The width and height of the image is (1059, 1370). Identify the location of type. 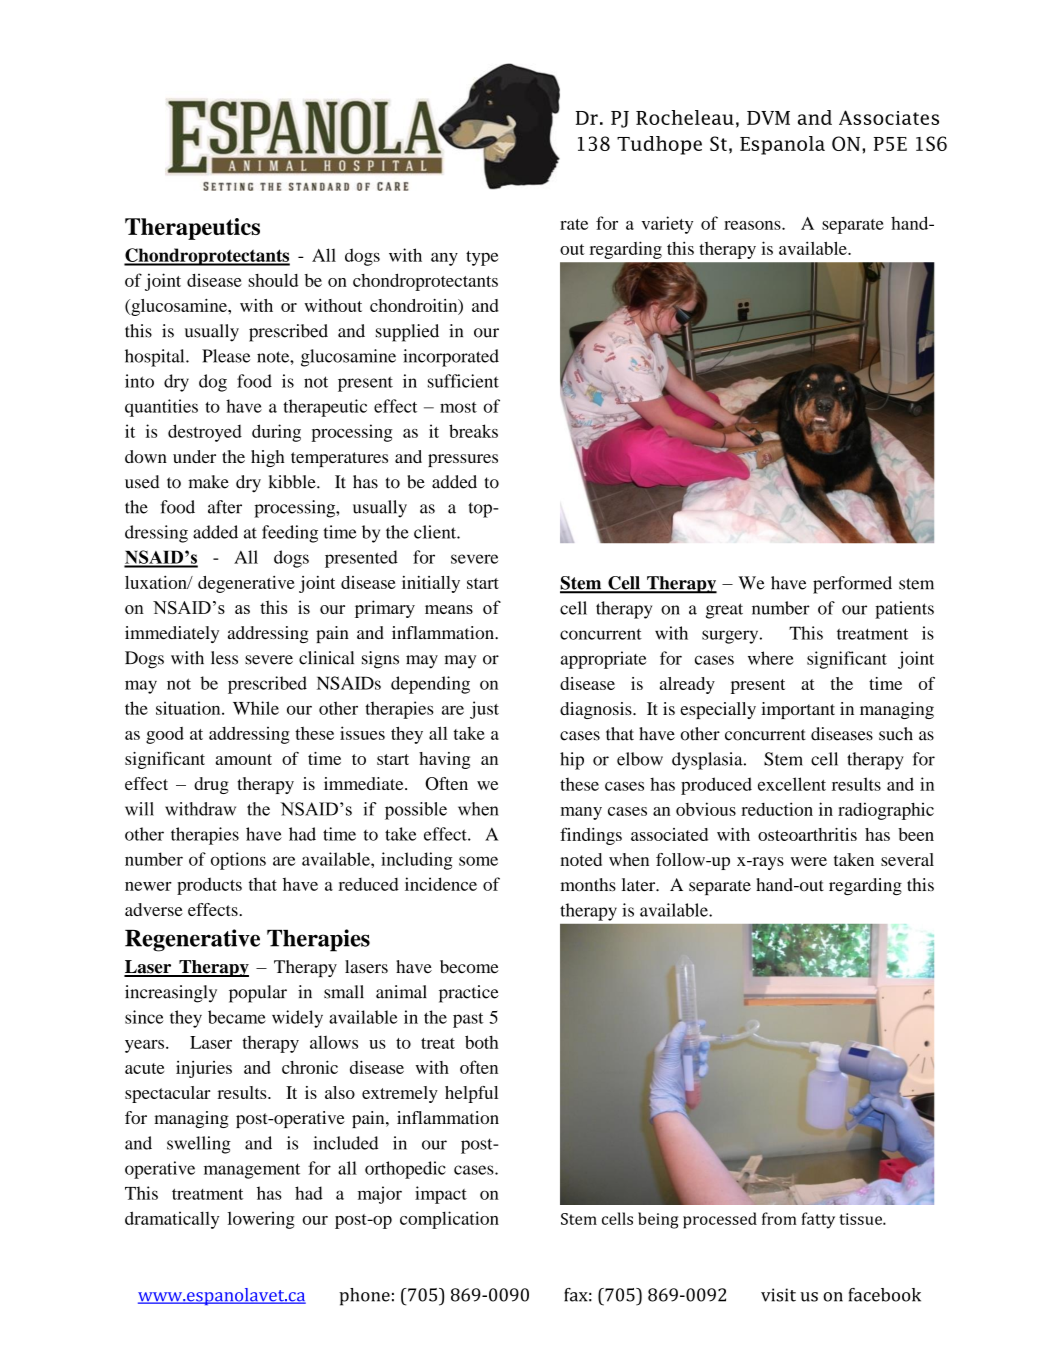
(482, 258).
